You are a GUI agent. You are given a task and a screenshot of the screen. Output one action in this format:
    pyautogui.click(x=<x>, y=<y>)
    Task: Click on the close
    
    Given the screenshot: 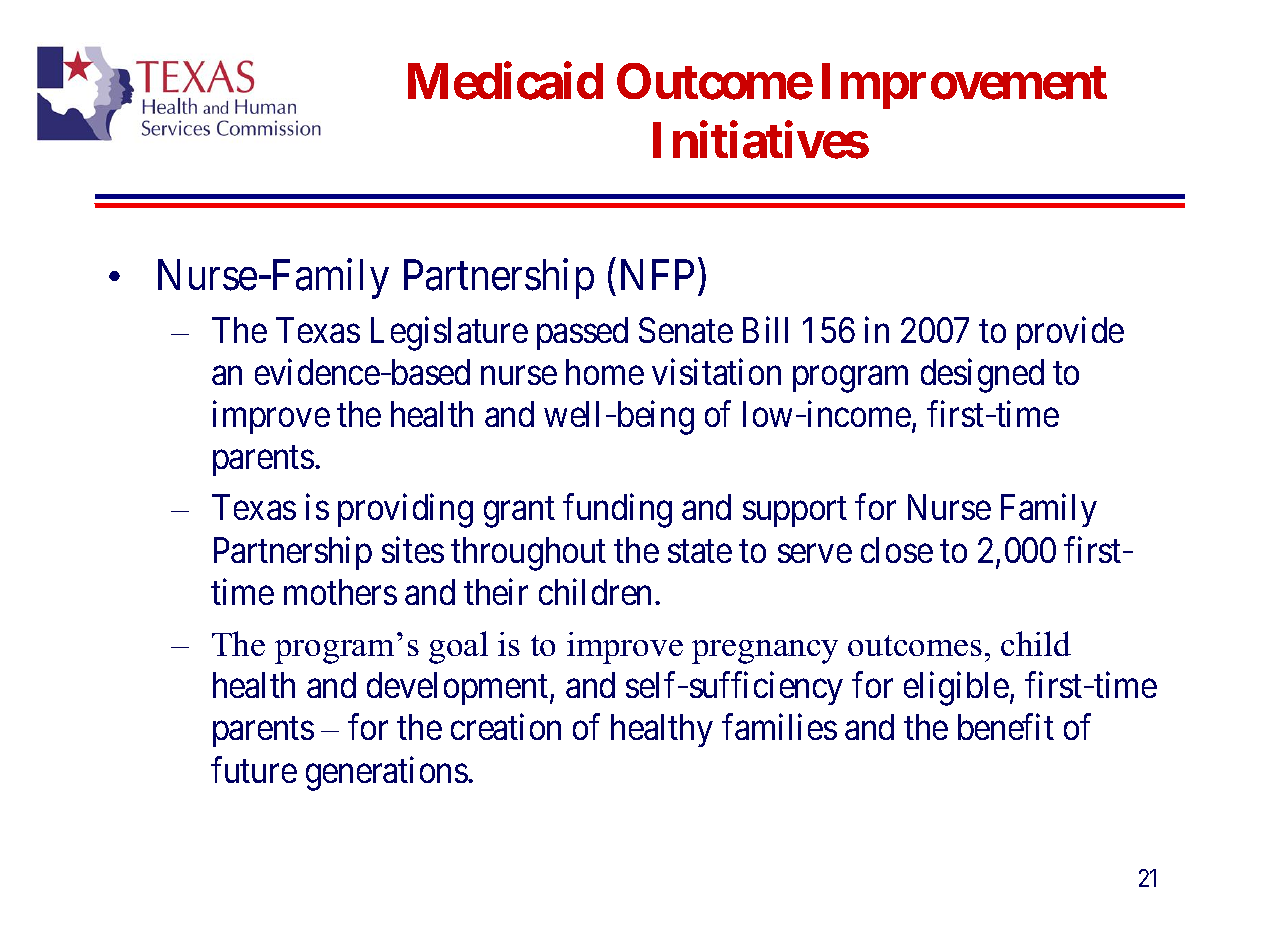 What is the action you would take?
    pyautogui.click(x=897, y=550)
